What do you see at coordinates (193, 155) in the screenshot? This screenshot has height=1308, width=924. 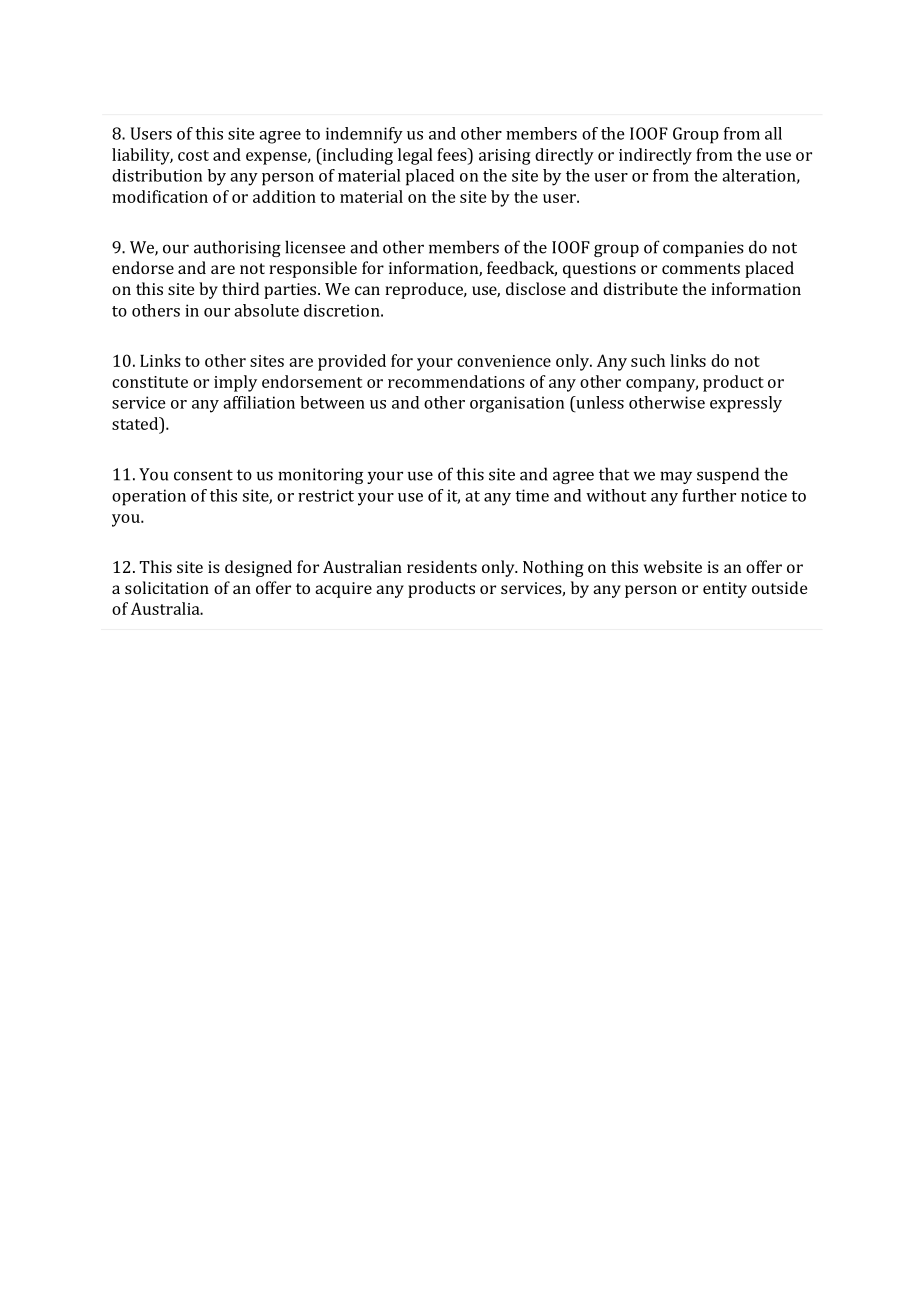 I see `cost` at bounding box center [193, 155].
